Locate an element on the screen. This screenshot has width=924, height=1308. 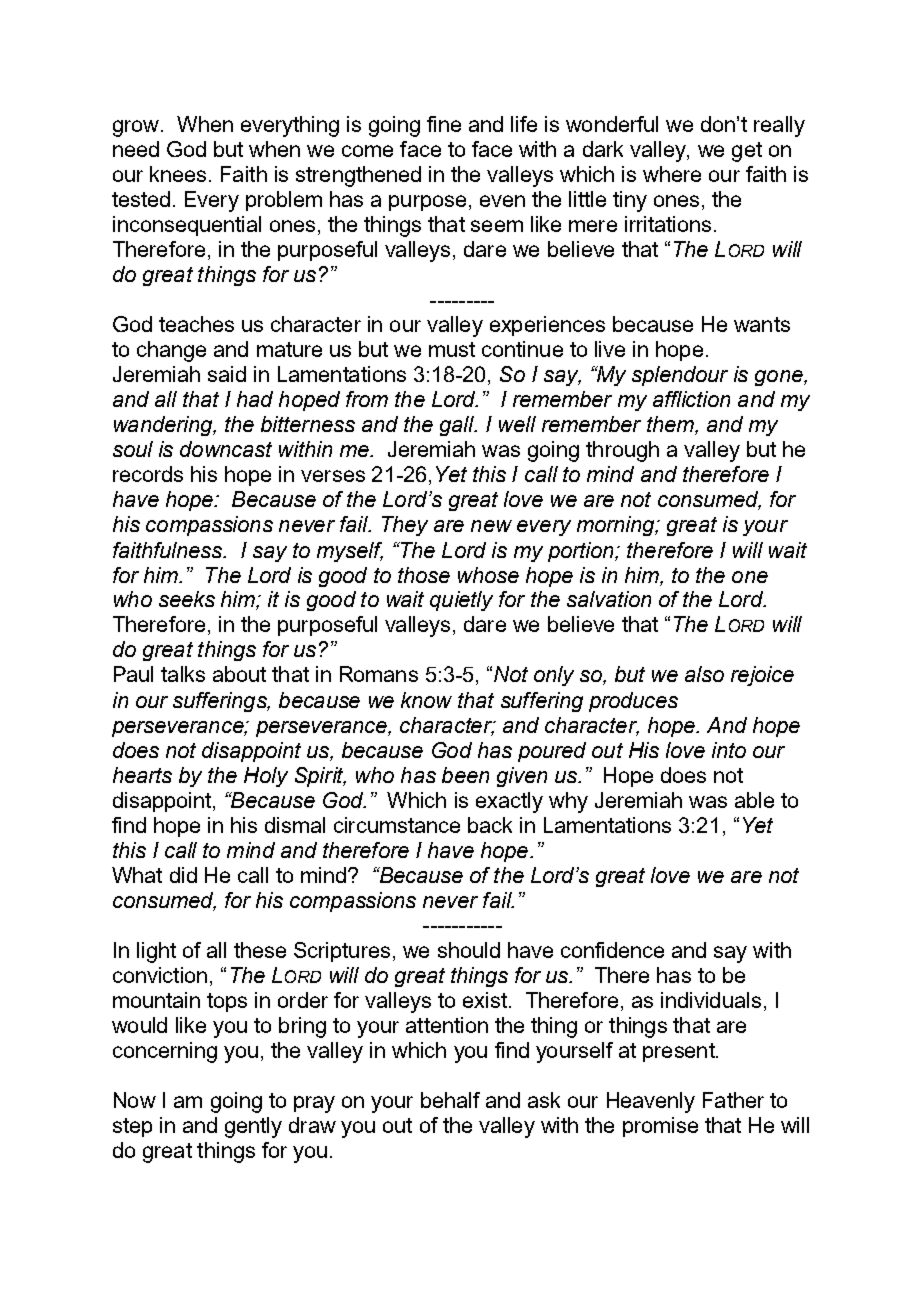
into is located at coordinates (729, 750).
